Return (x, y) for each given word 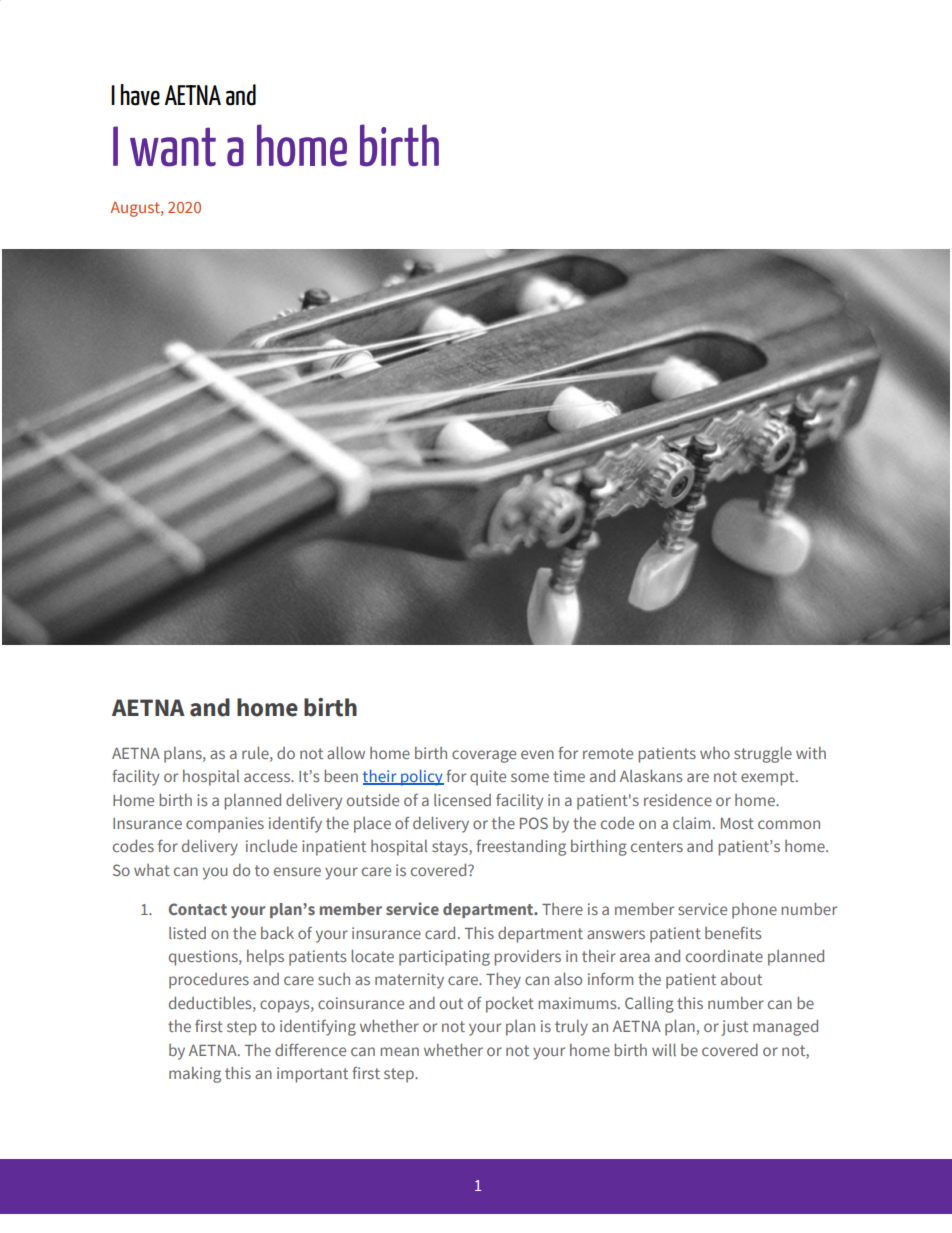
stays (451, 848)
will (664, 1050)
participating (444, 958)
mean (399, 1051)
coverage (484, 756)
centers (657, 846)
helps (265, 958)
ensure (297, 871)
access (268, 777)
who (715, 753)
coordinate (724, 956)
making (195, 1075)
